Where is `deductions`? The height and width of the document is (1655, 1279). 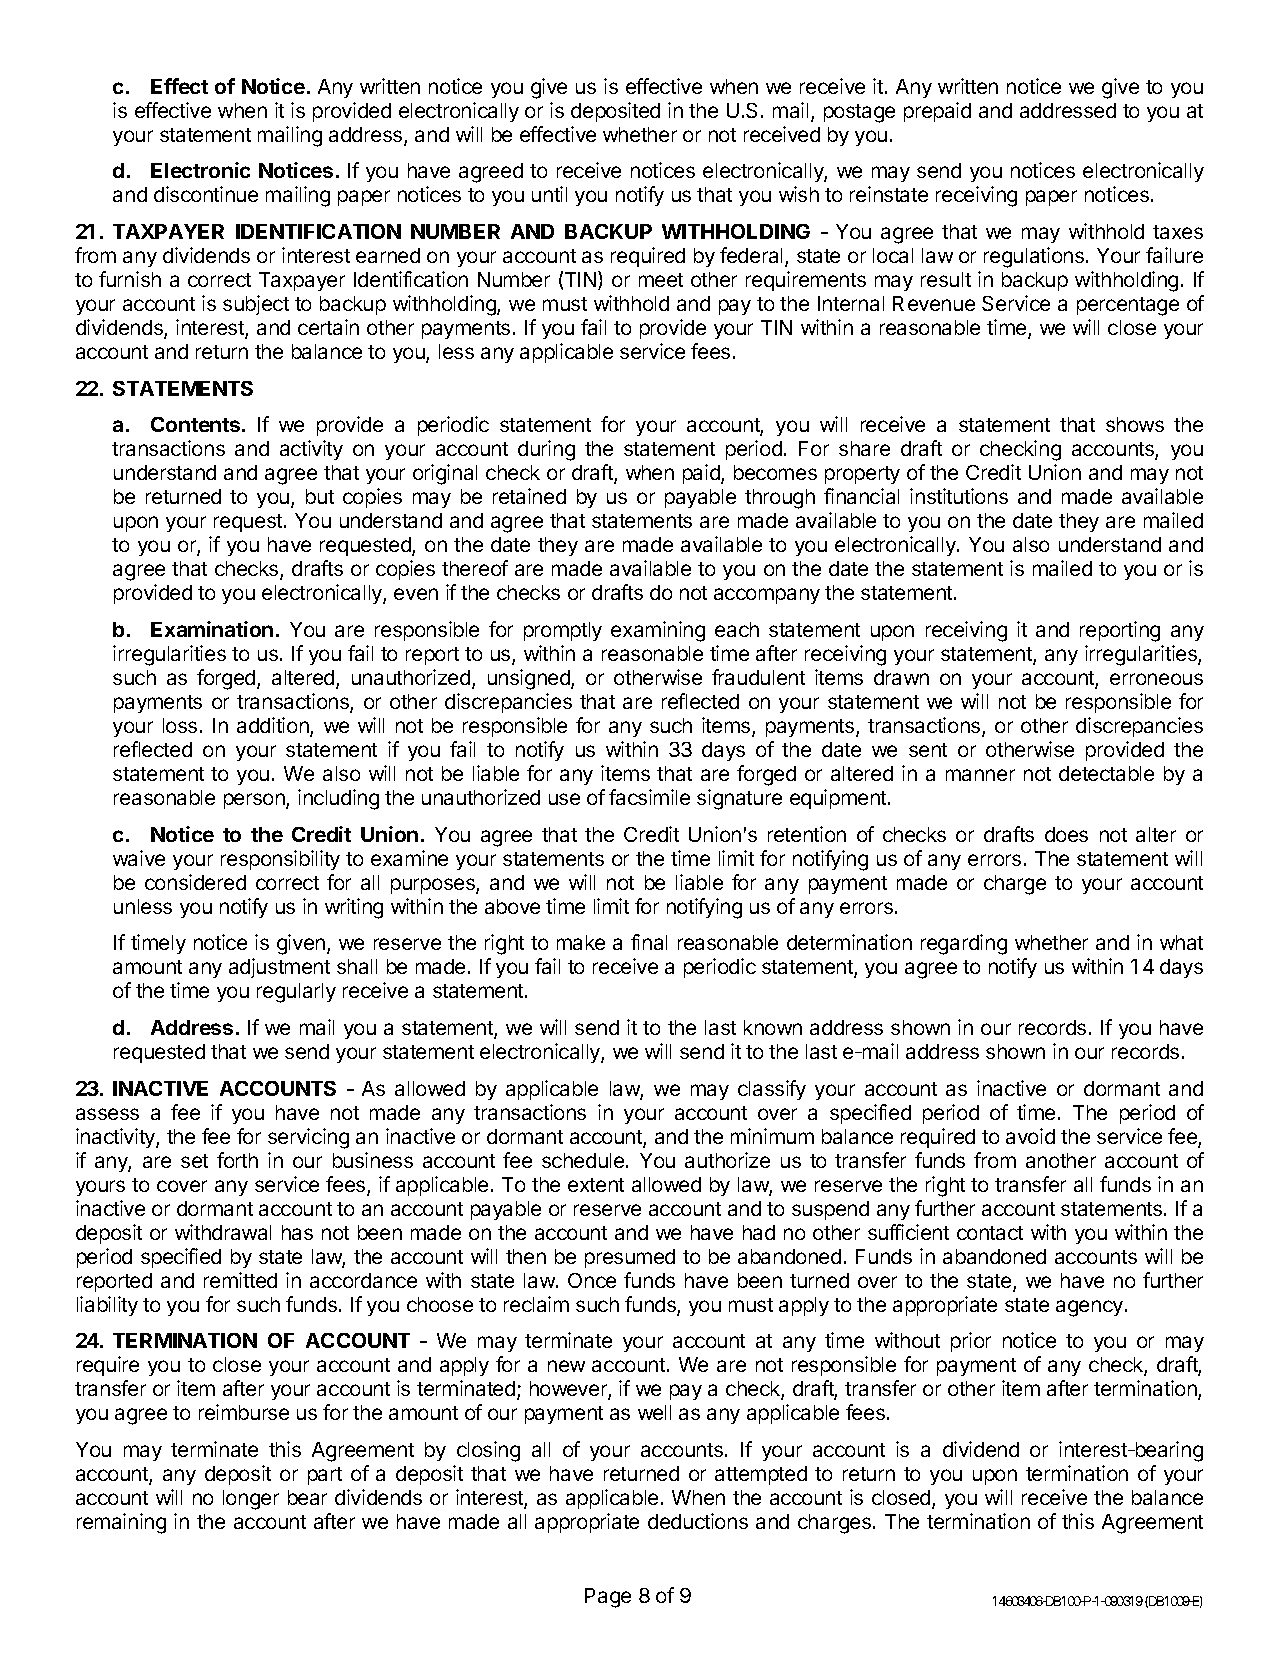
deductions is located at coordinates (698, 1521).
